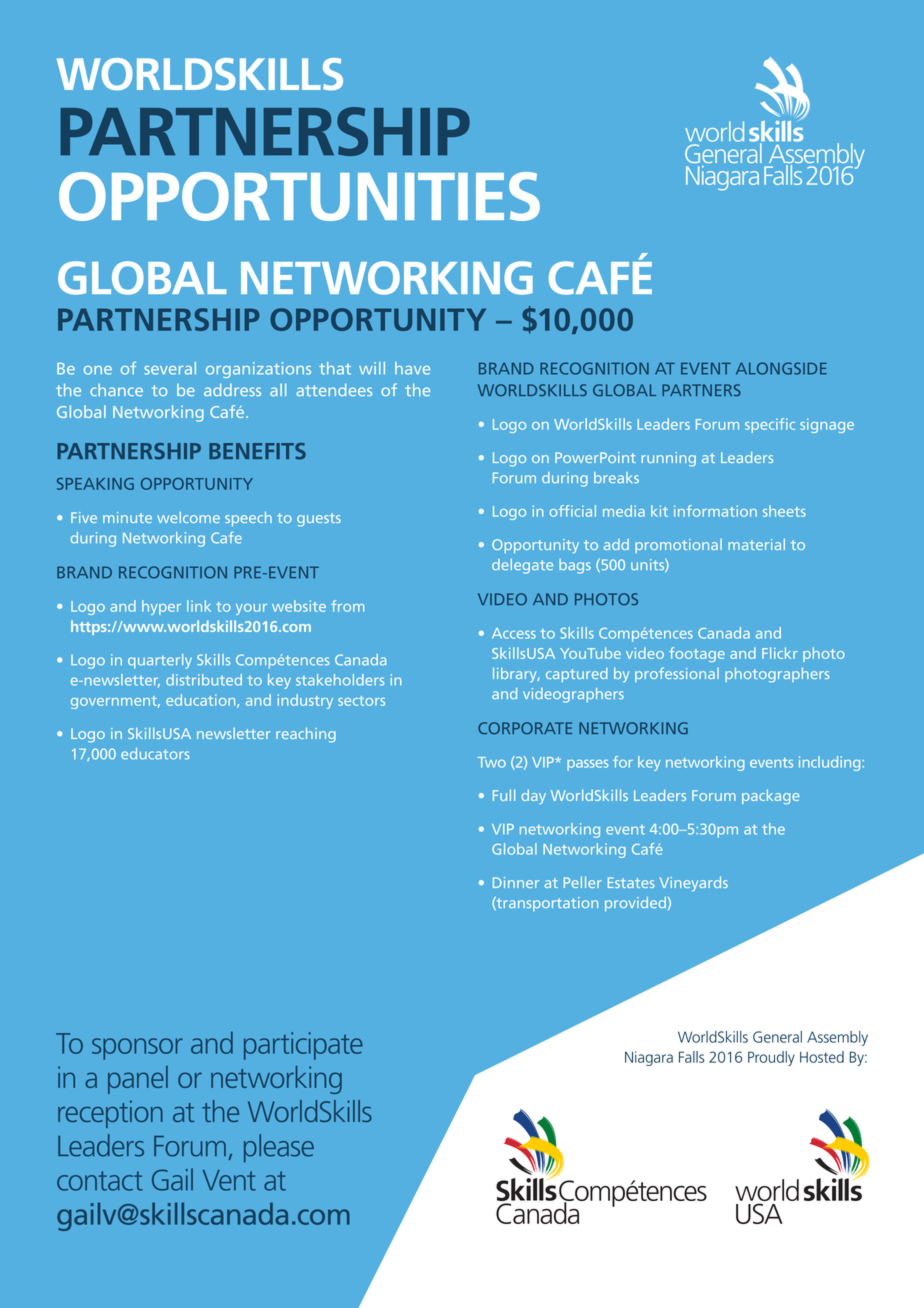  Describe the element at coordinates (412, 368) in the image. I see `have` at that location.
